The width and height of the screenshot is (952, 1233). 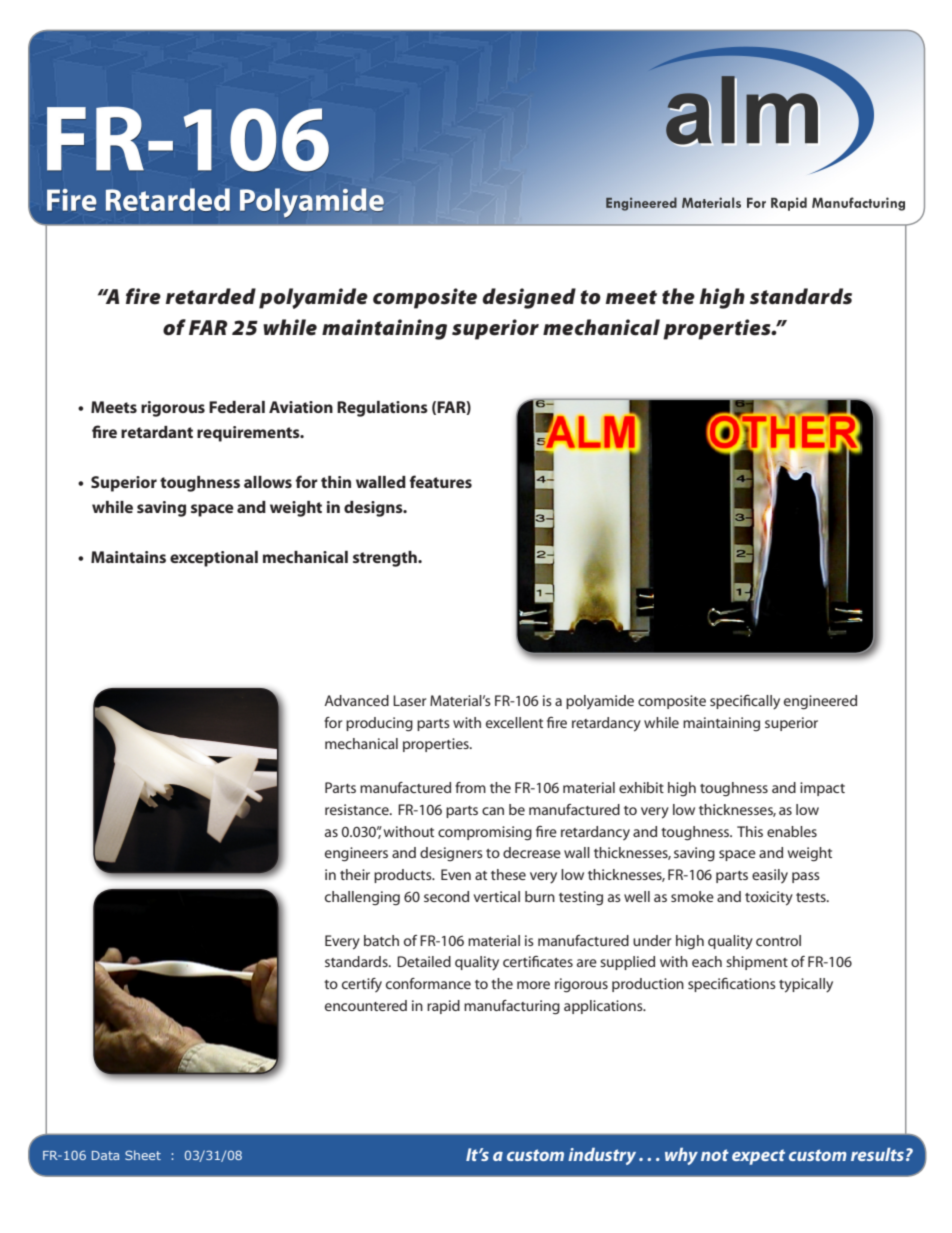 I want to click on specifically, so click(x=745, y=702).
